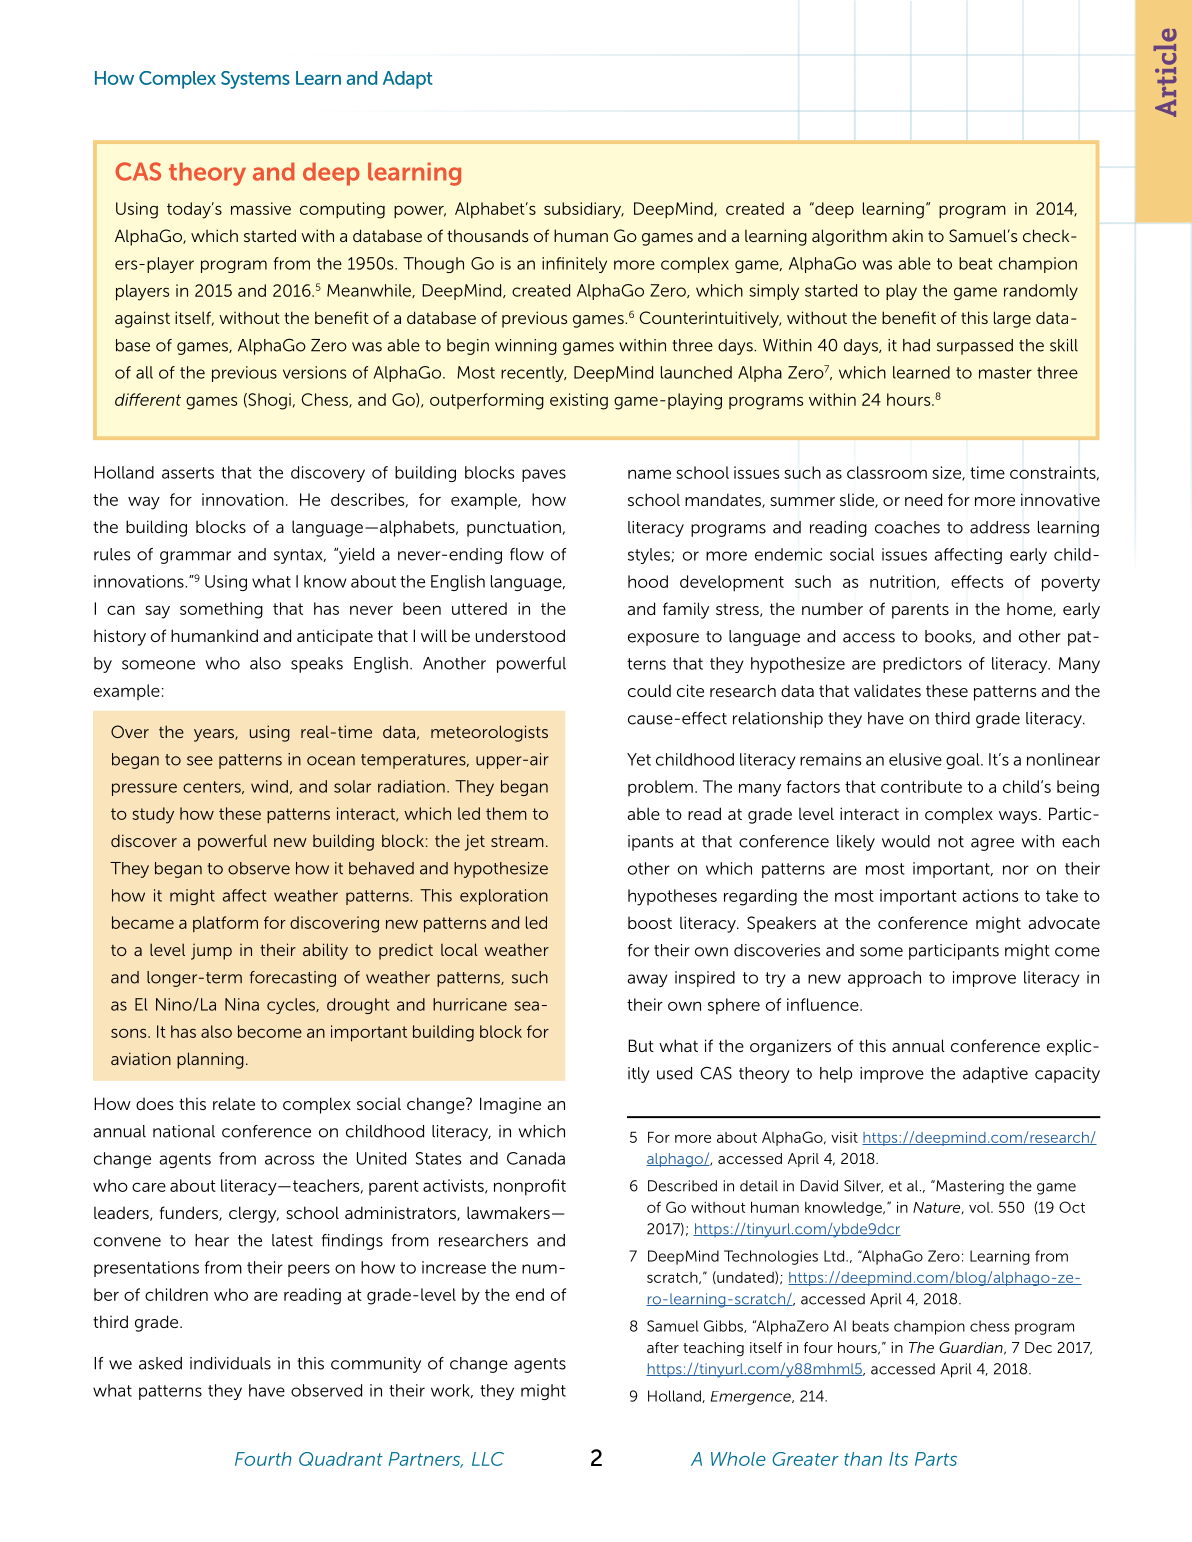  What do you see at coordinates (650, 556) in the image?
I see `styles` at bounding box center [650, 556].
